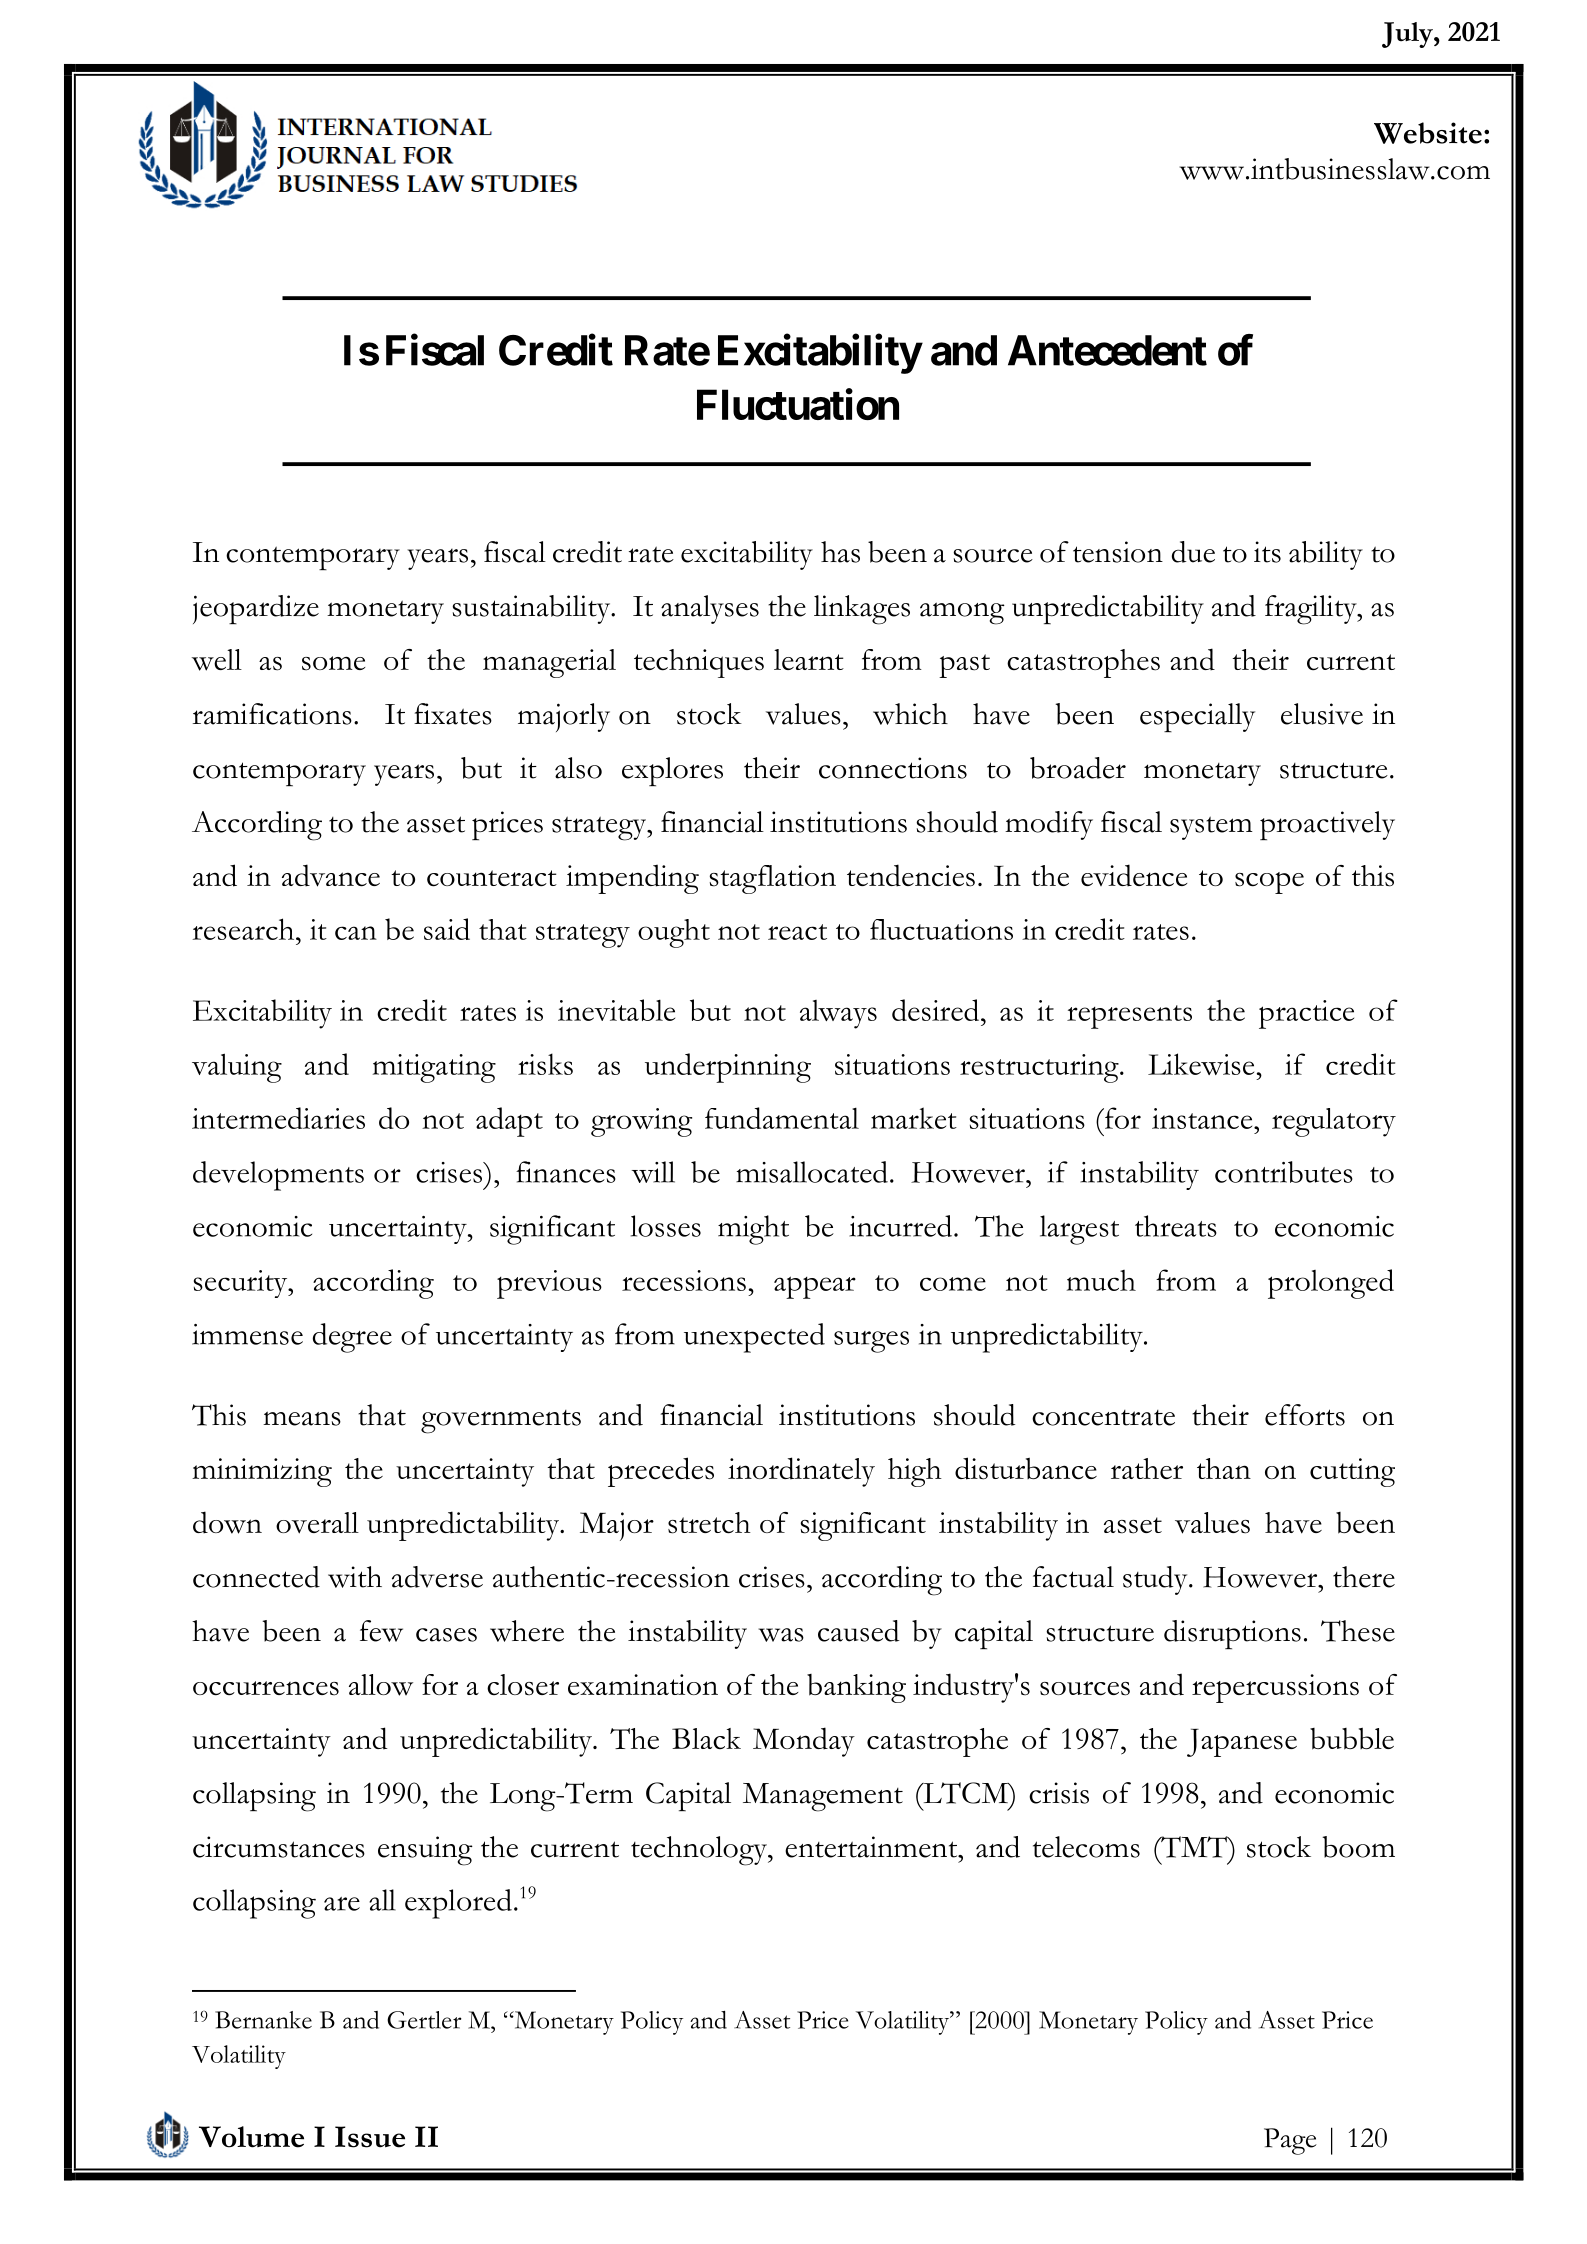  Describe the element at coordinates (1305, 1415) in the document. I see `efforts` at that location.
